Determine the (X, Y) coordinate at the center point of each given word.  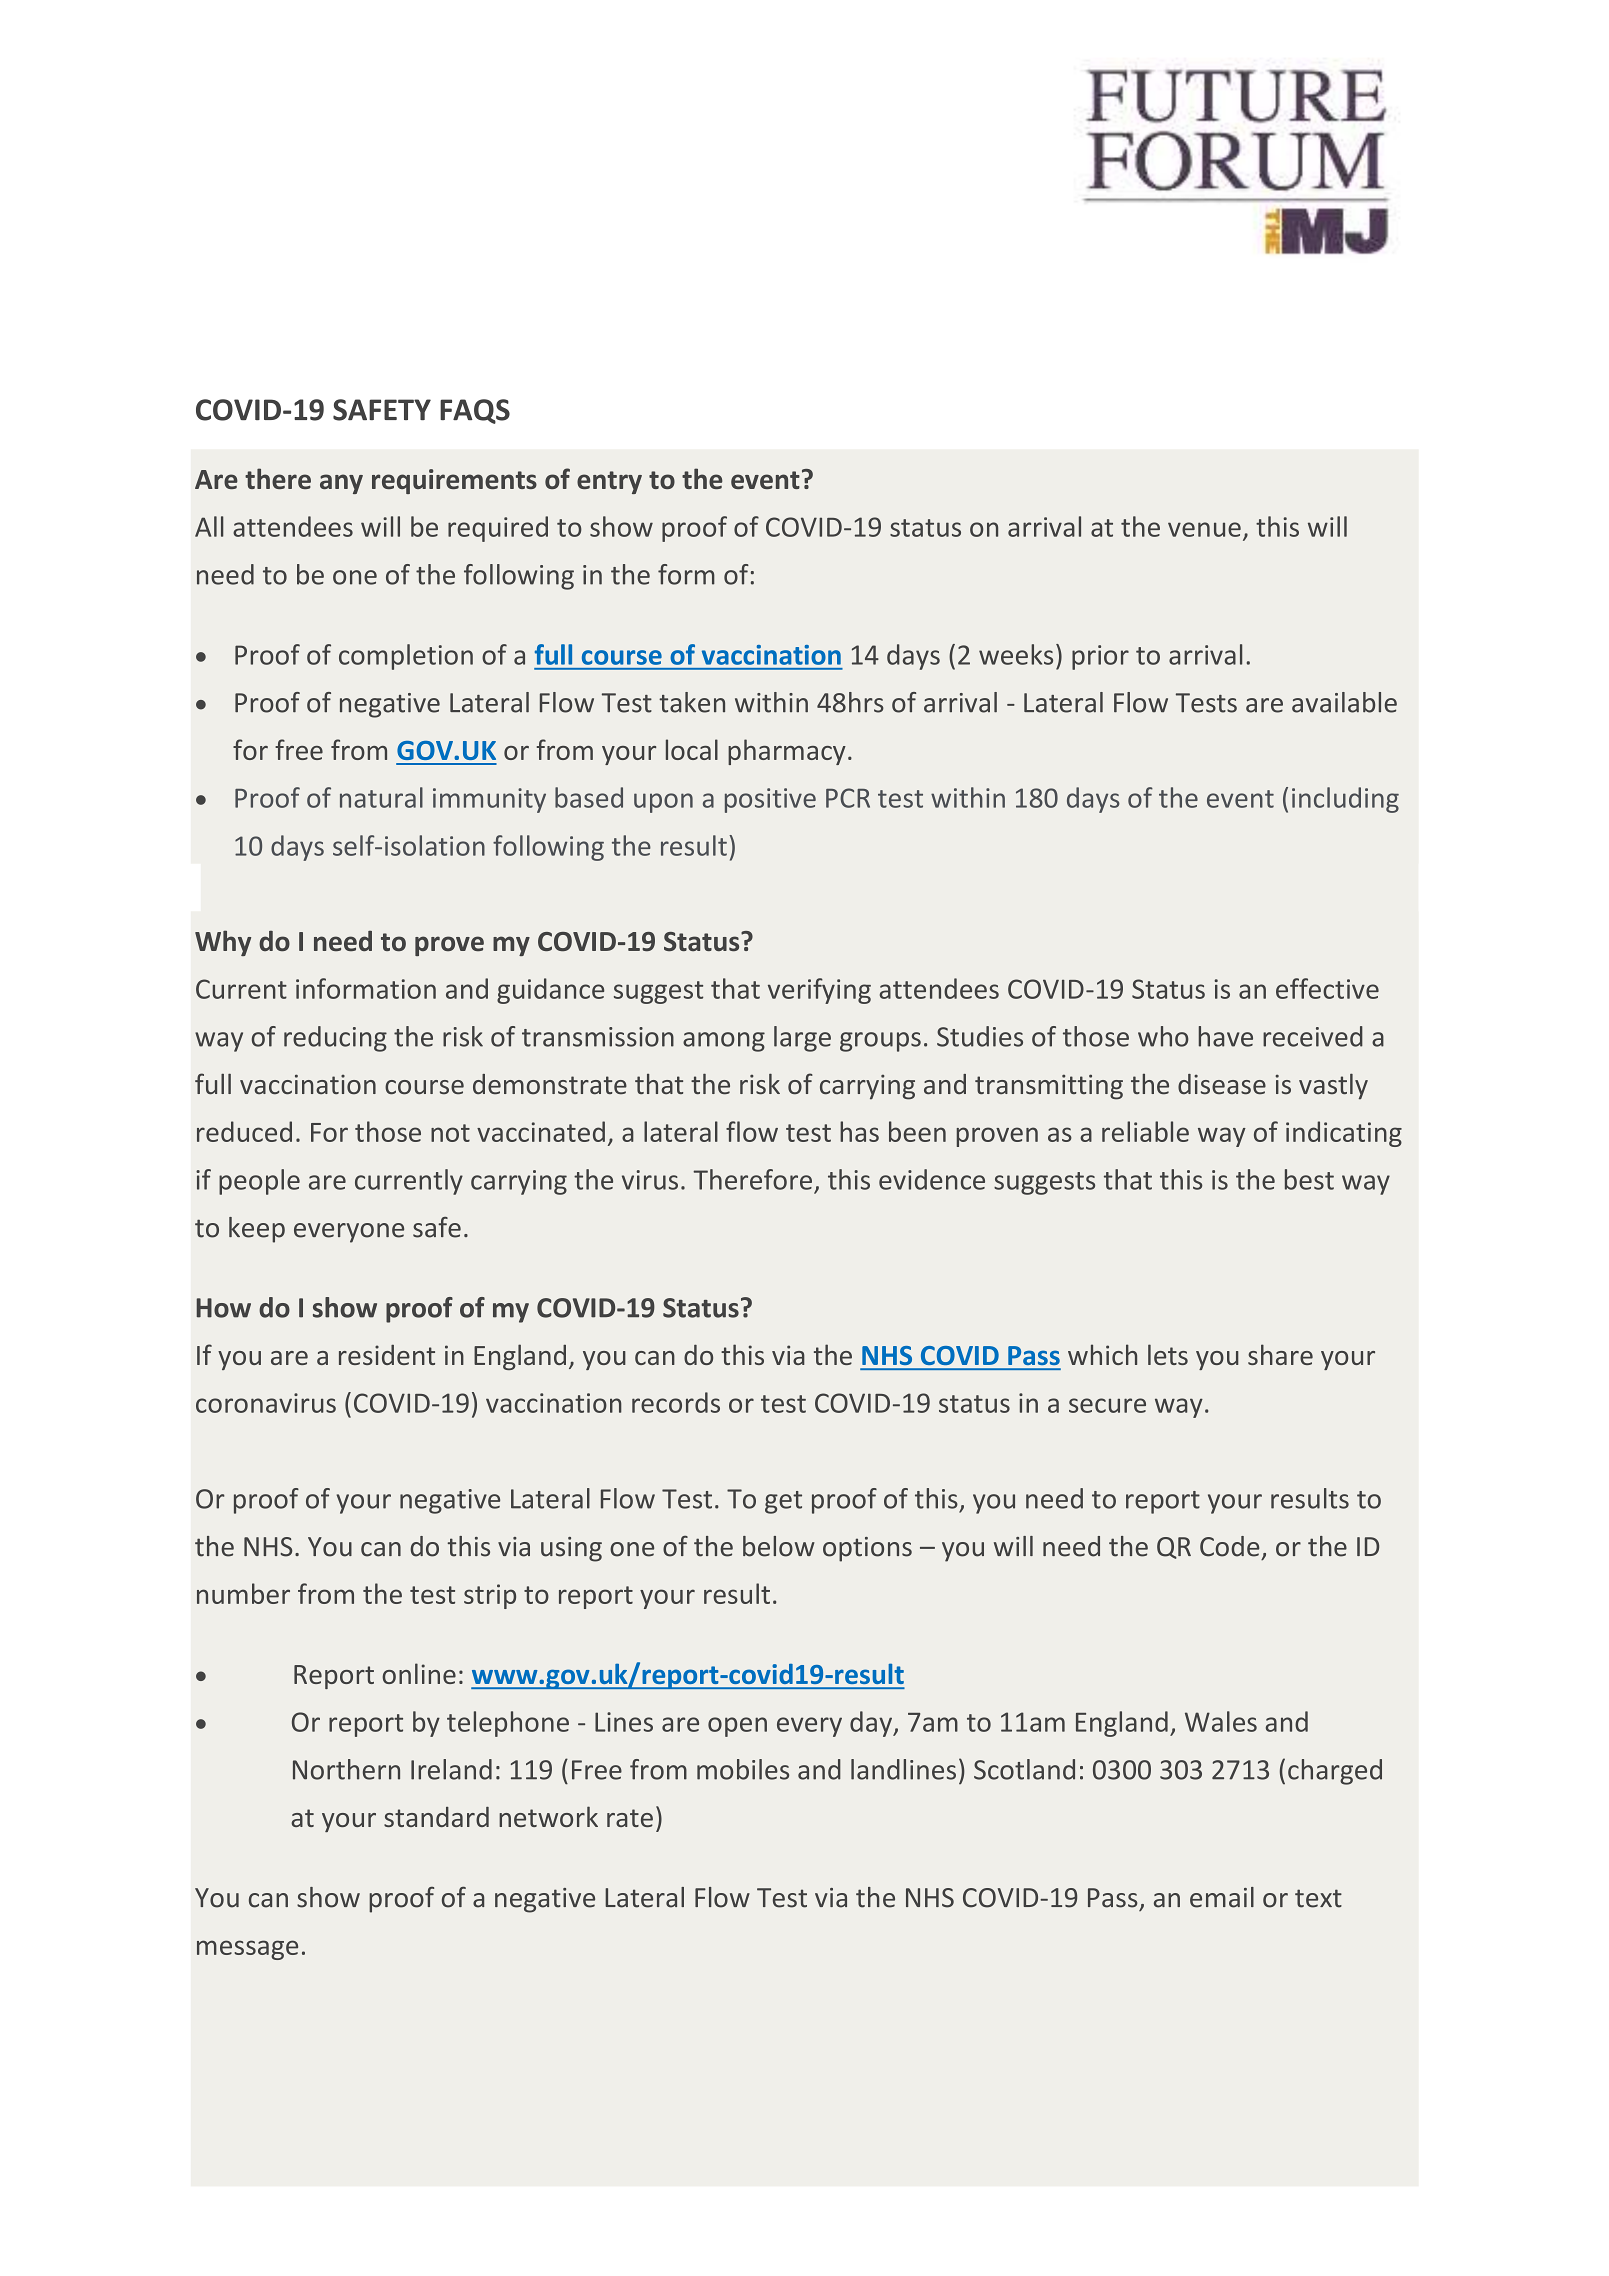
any (341, 484)
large (802, 1039)
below (779, 1546)
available (1344, 702)
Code (1229, 1546)
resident (387, 1355)
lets (1168, 1354)
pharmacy (787, 752)
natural (381, 797)
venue (1204, 529)
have (1226, 1036)
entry (609, 482)
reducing (335, 1039)
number (243, 1593)
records (676, 1402)
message (247, 1950)
